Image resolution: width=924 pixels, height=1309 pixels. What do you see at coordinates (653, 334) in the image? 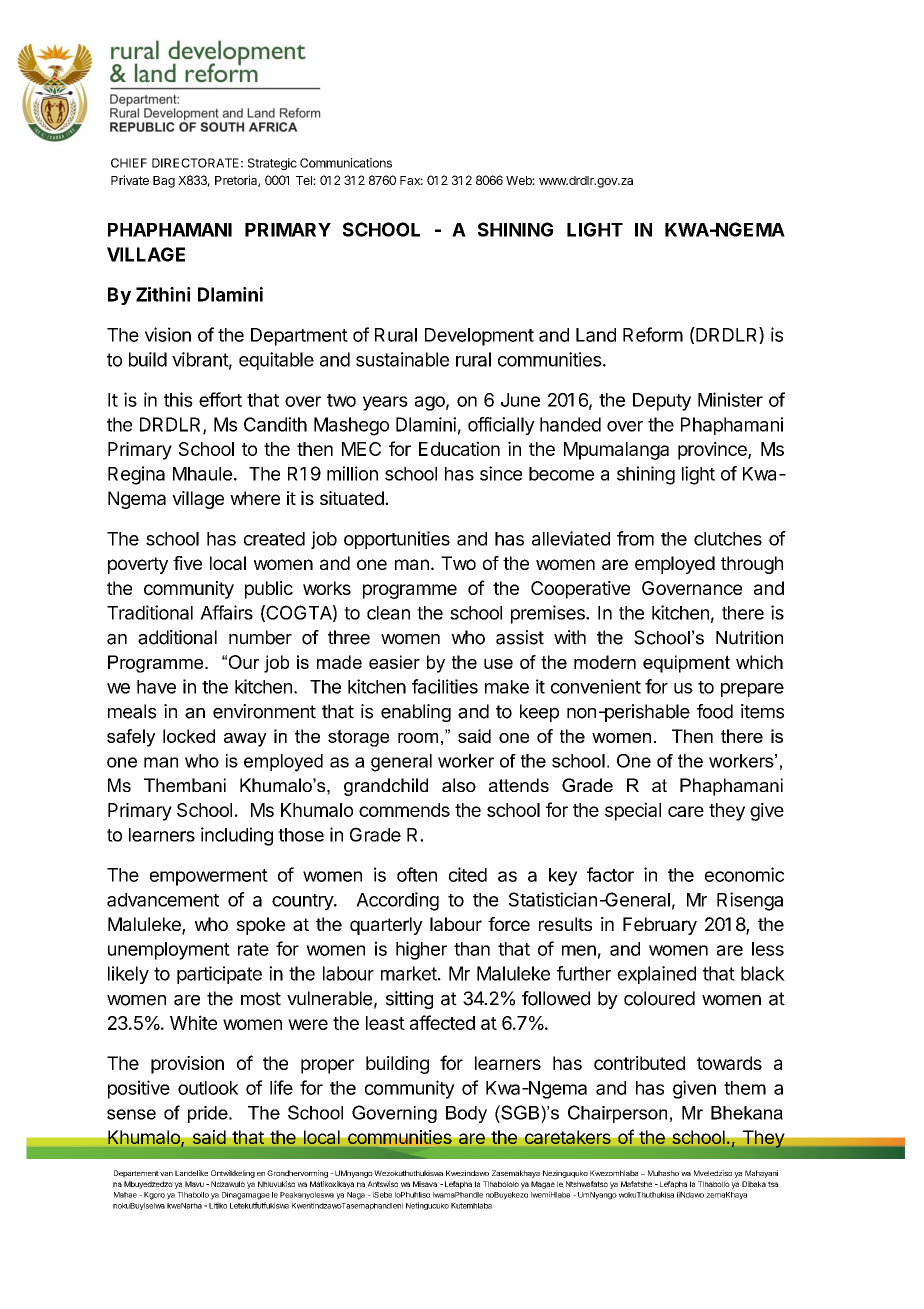
I see `Reform` at bounding box center [653, 334].
